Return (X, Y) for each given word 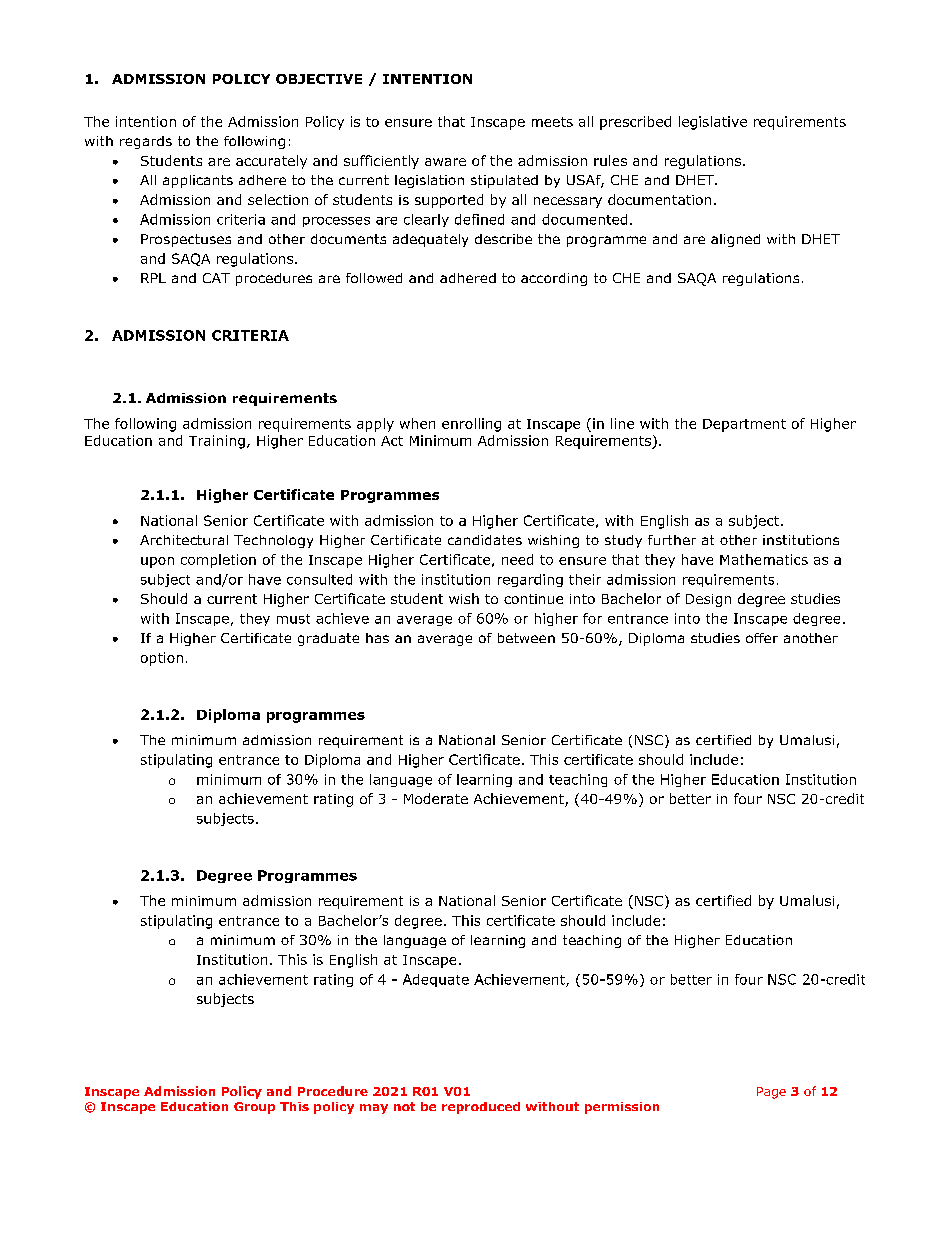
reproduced (481, 1108)
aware (445, 162)
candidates (485, 540)
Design (708, 600)
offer (762, 638)
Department (744, 425)
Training (217, 442)
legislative (713, 123)
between (526, 638)
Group (254, 1108)
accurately (271, 162)
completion (218, 561)
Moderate (436, 798)
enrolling (471, 425)
